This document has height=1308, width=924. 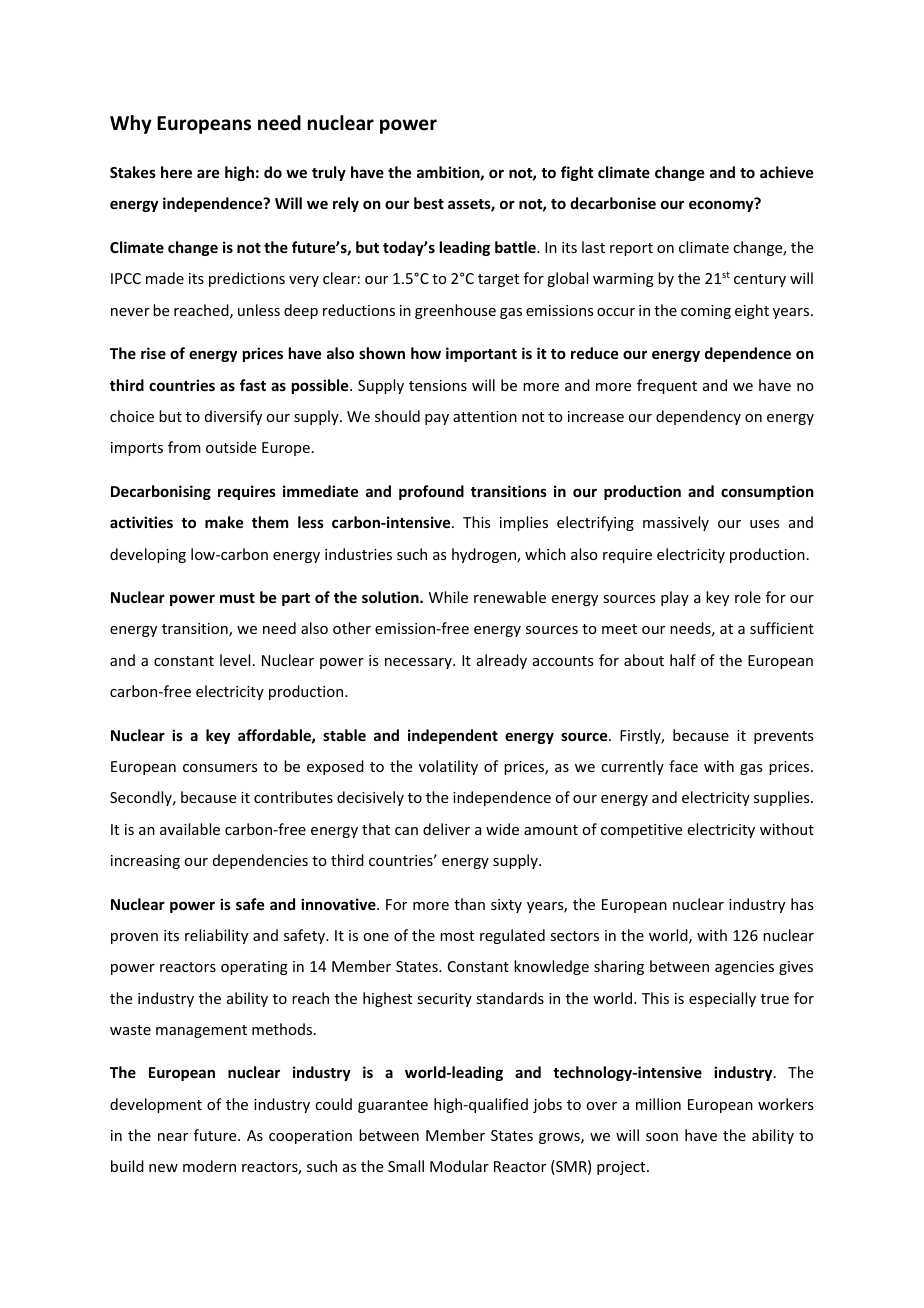 What do you see at coordinates (429, 203) in the document?
I see `best` at bounding box center [429, 203].
